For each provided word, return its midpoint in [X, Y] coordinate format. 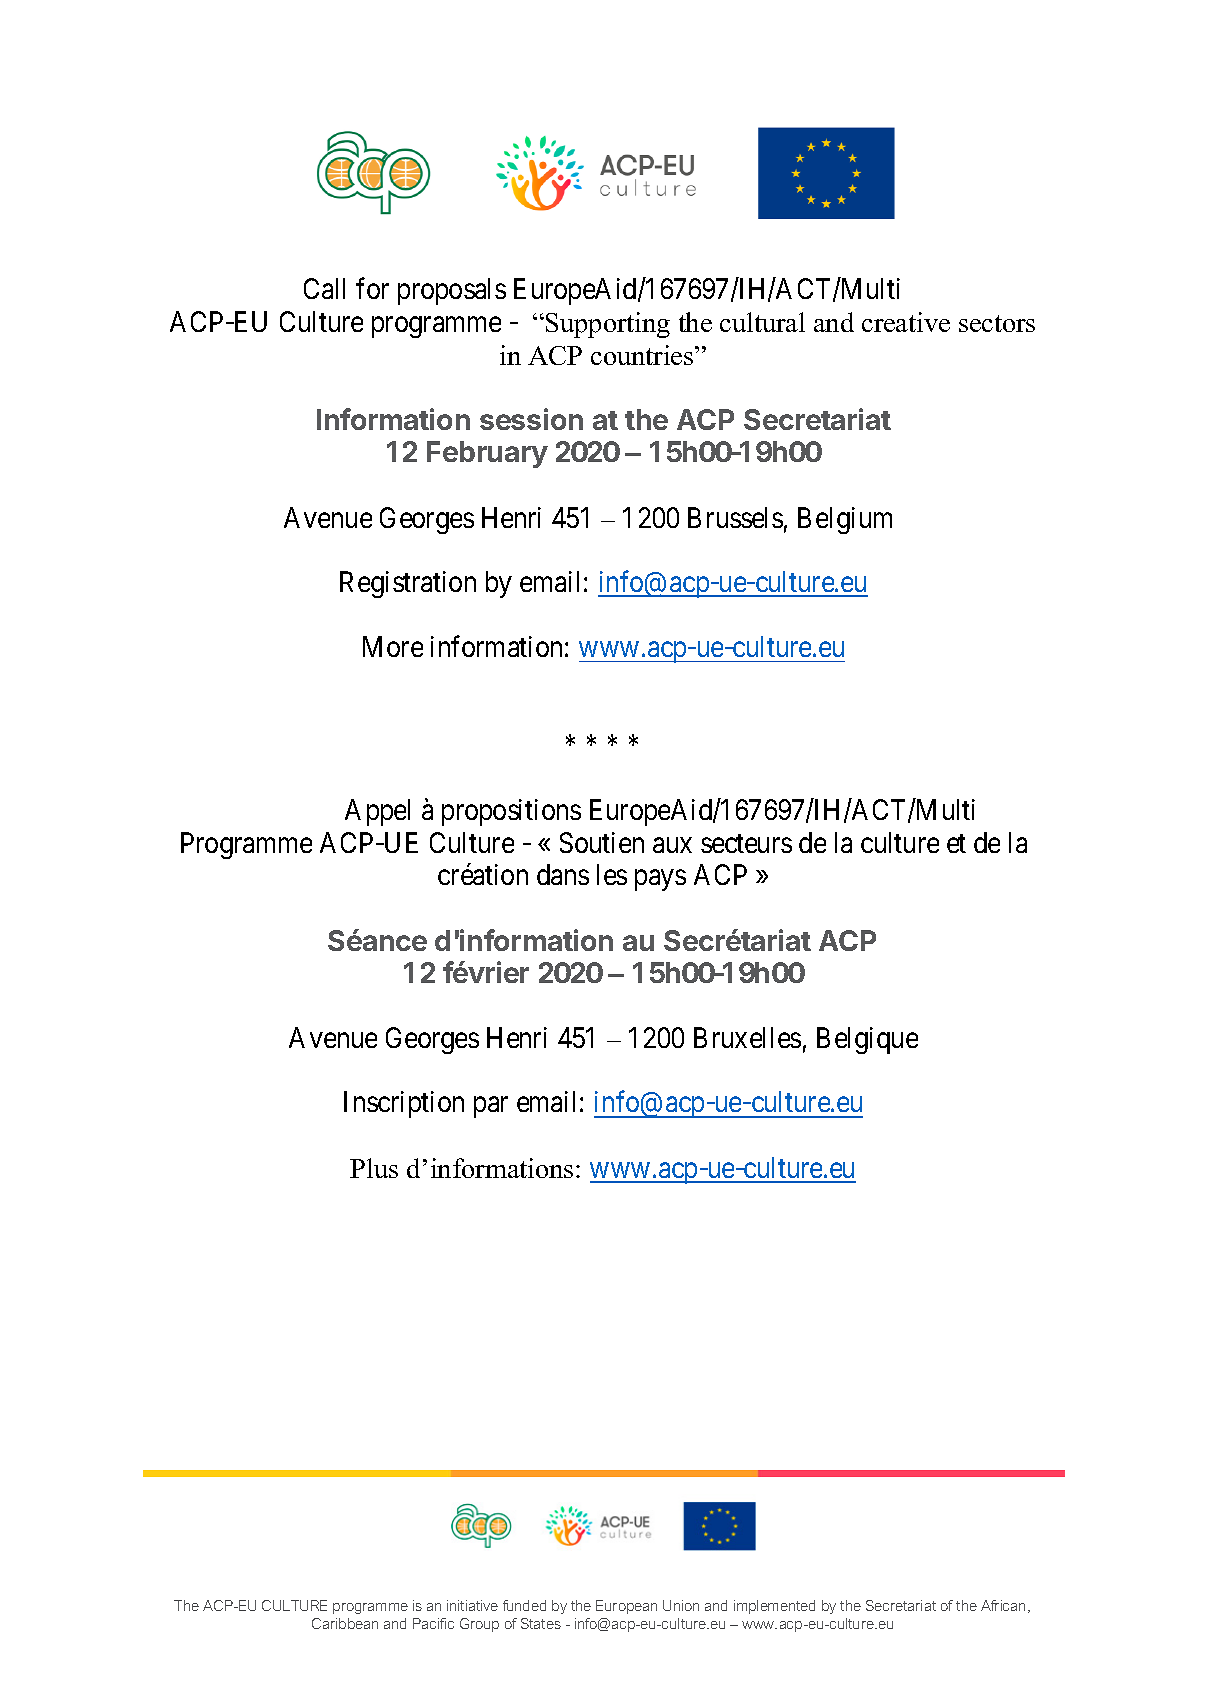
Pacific [433, 1623]
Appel [377, 812]
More [393, 646]
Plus [374, 1168]
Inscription [404, 1104]
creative [906, 322]
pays [660, 880]
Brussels [735, 517]
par [491, 1107]
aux [672, 845]
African [1005, 1606]
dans [563, 874]
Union [681, 1605]
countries [643, 355]
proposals [452, 291]
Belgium [845, 520]
